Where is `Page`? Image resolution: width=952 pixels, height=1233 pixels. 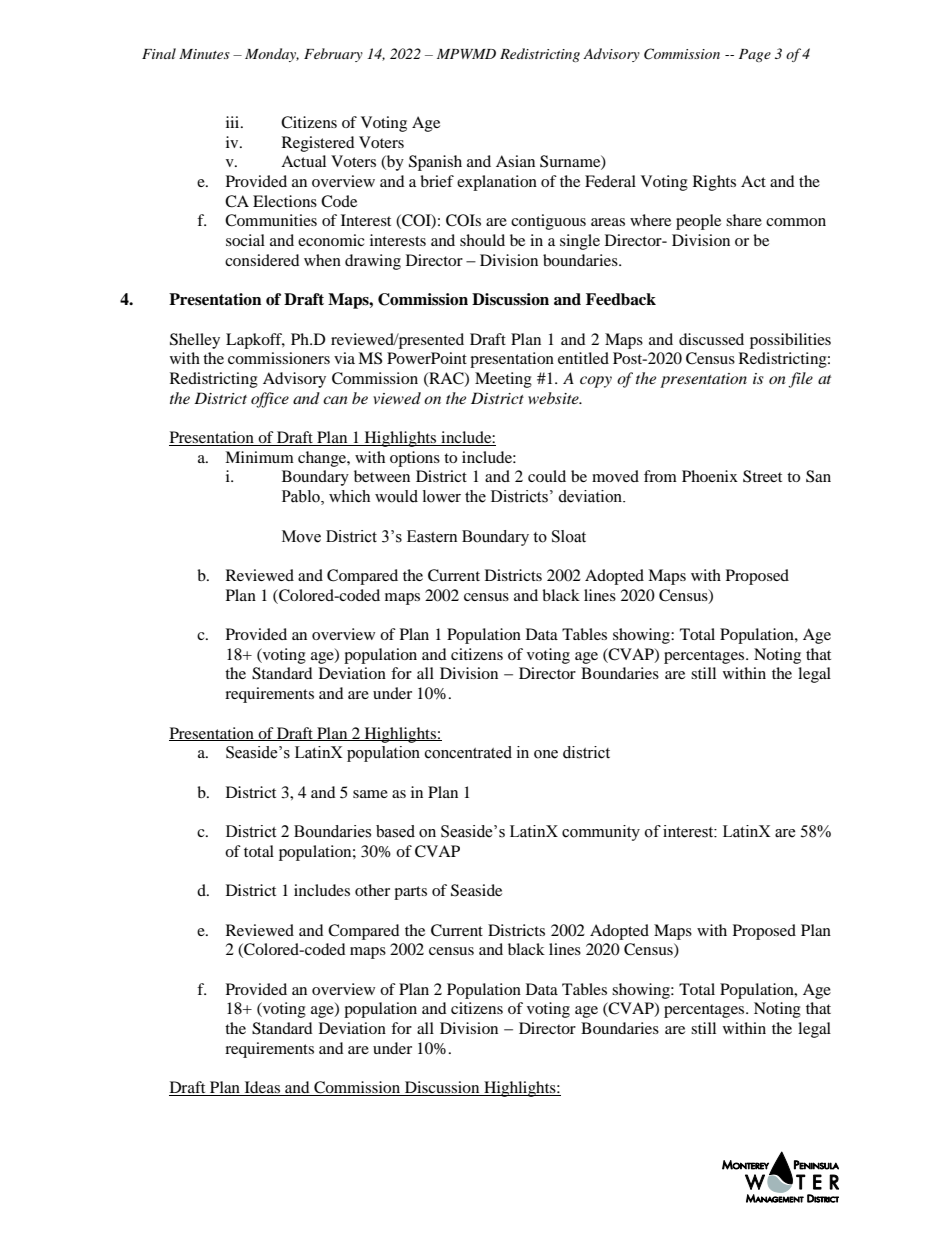 Page is located at coordinates (755, 55).
